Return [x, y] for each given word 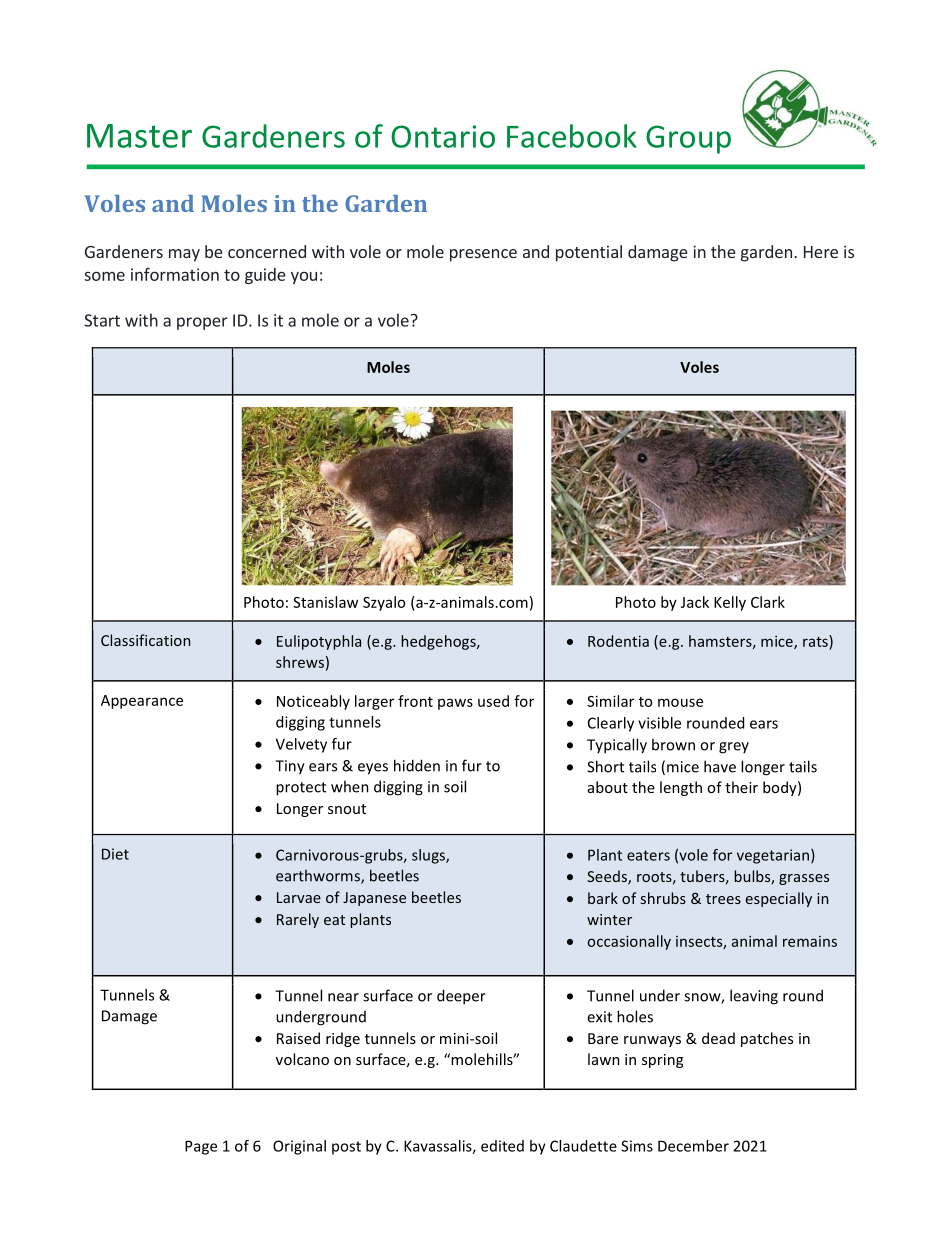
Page [201, 1147]
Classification [145, 640]
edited [502, 1146]
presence [483, 255]
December [693, 1146]
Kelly [730, 603]
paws [455, 704]
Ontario [443, 136]
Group [688, 139]
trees [723, 899]
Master [139, 136]
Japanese [374, 899]
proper [202, 323]
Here [821, 252]
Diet [115, 854]
